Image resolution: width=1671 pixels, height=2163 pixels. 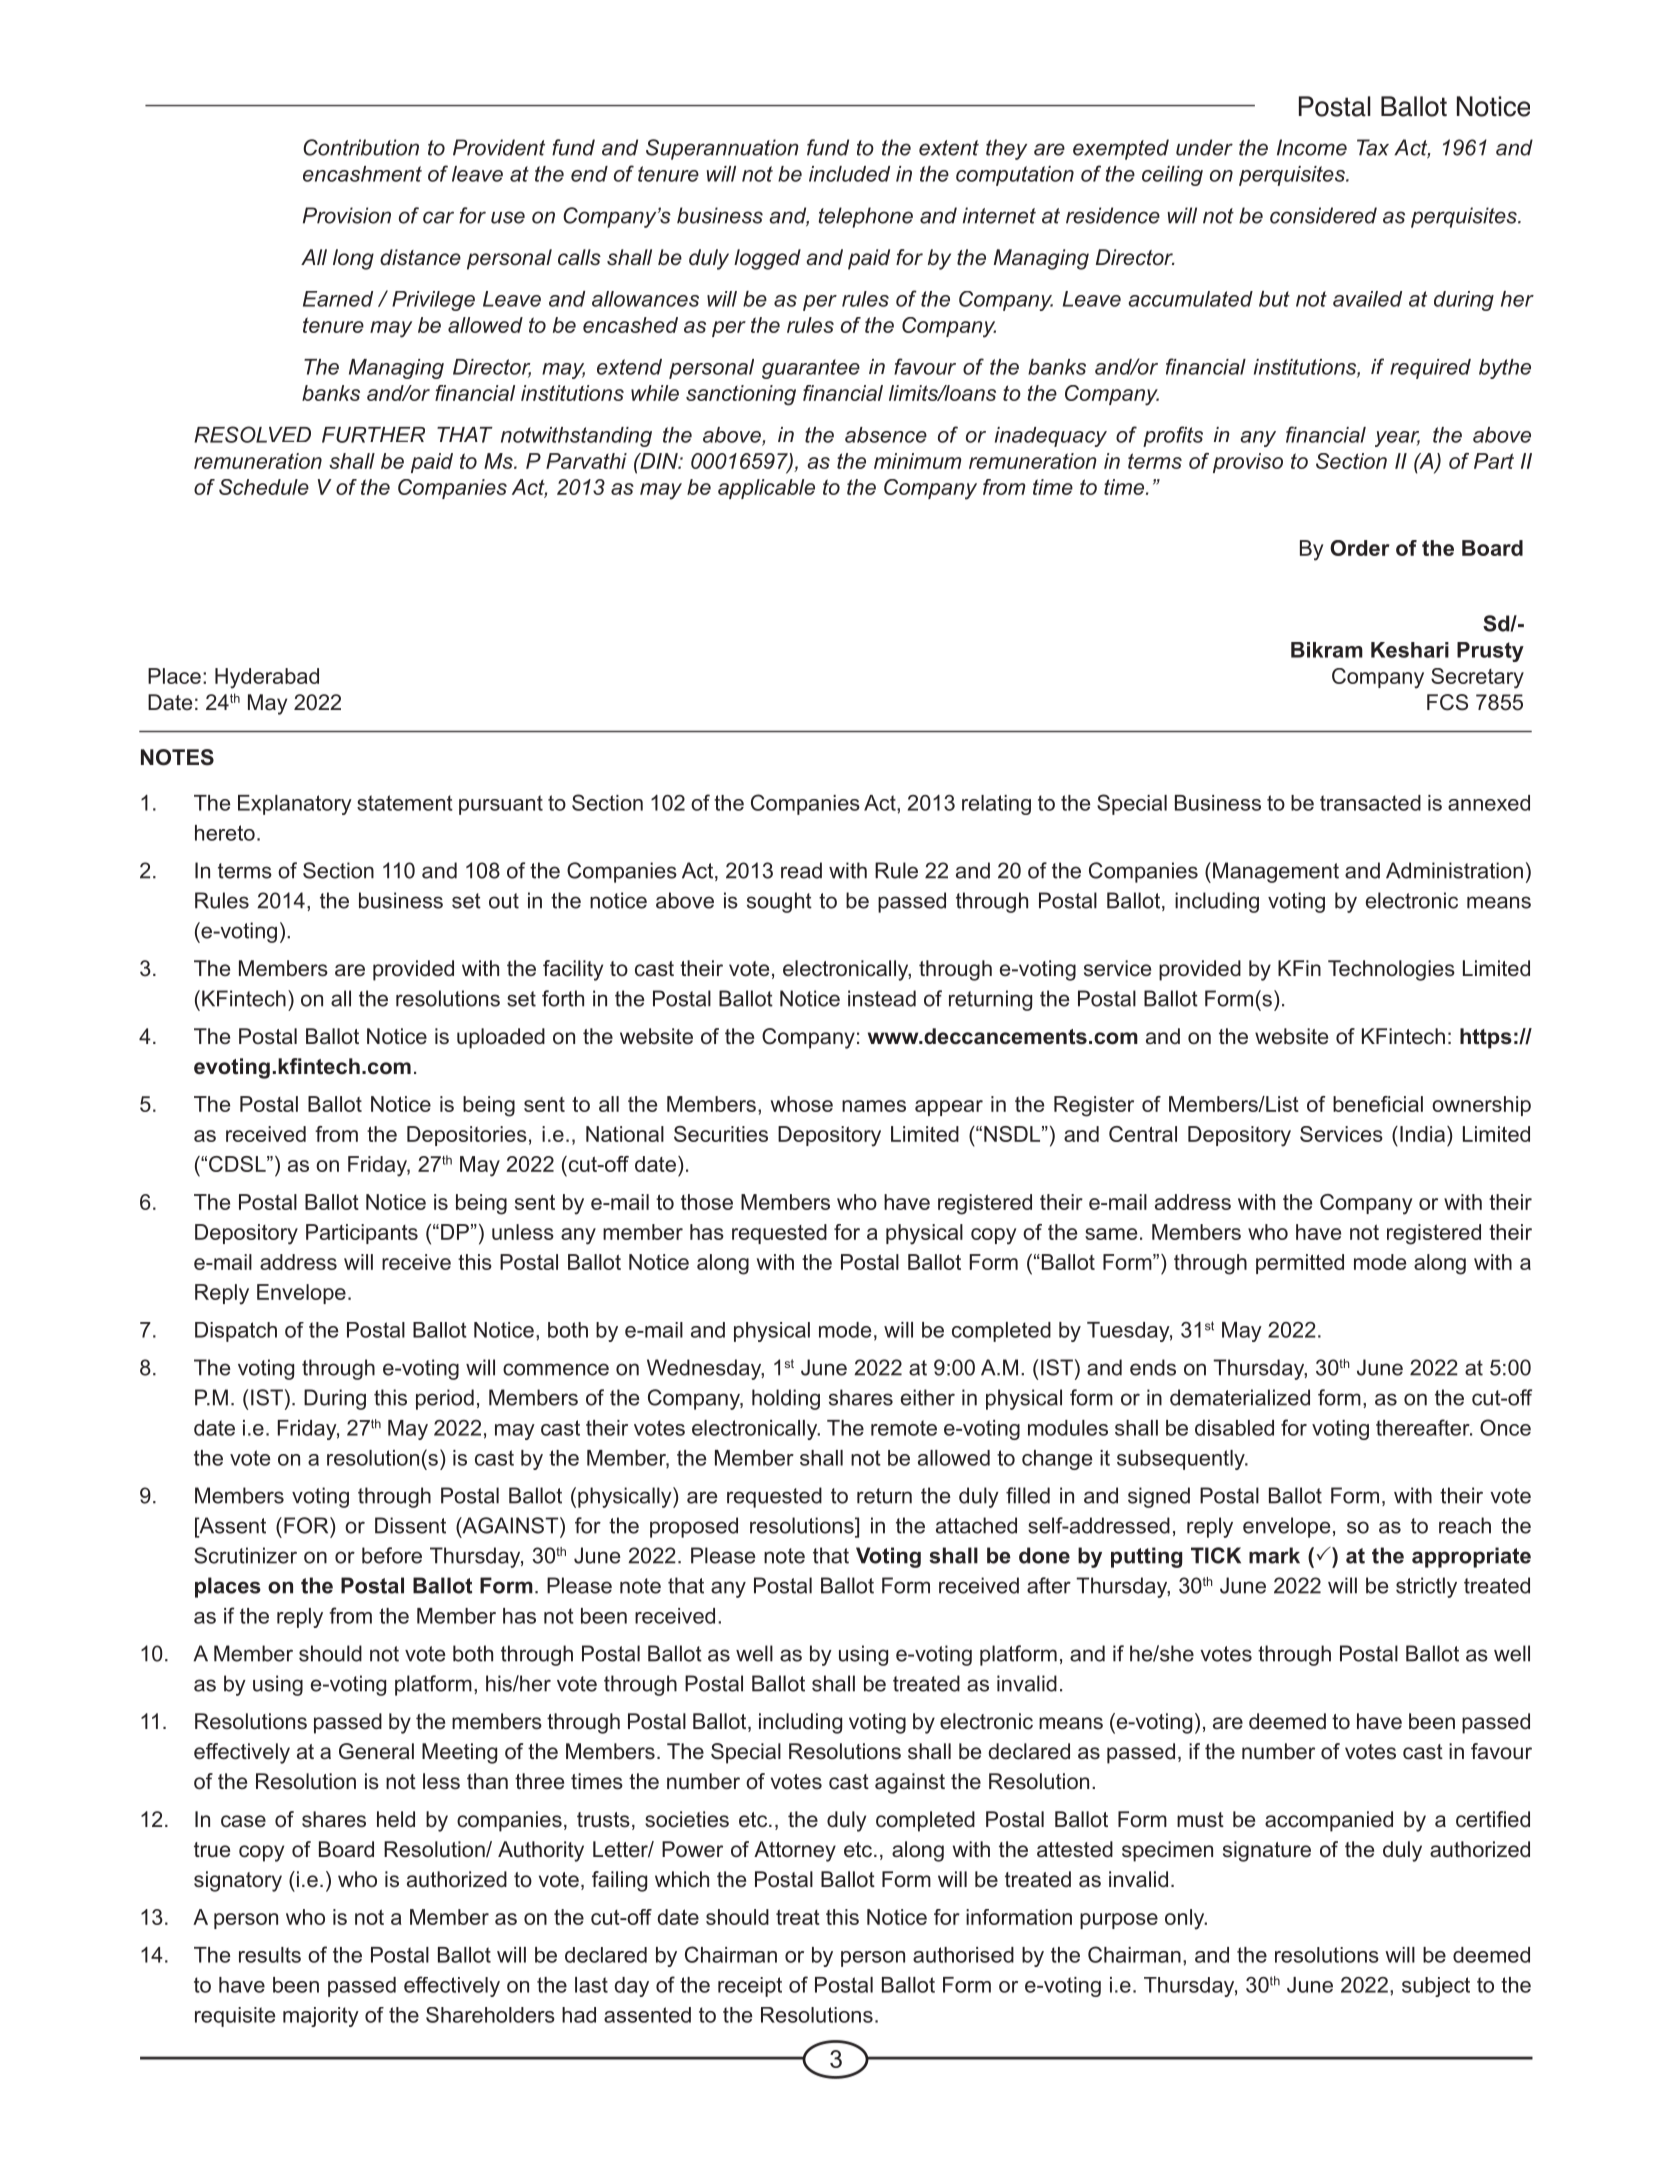 What do you see at coordinates (928, 1397) in the screenshot?
I see `either` at bounding box center [928, 1397].
